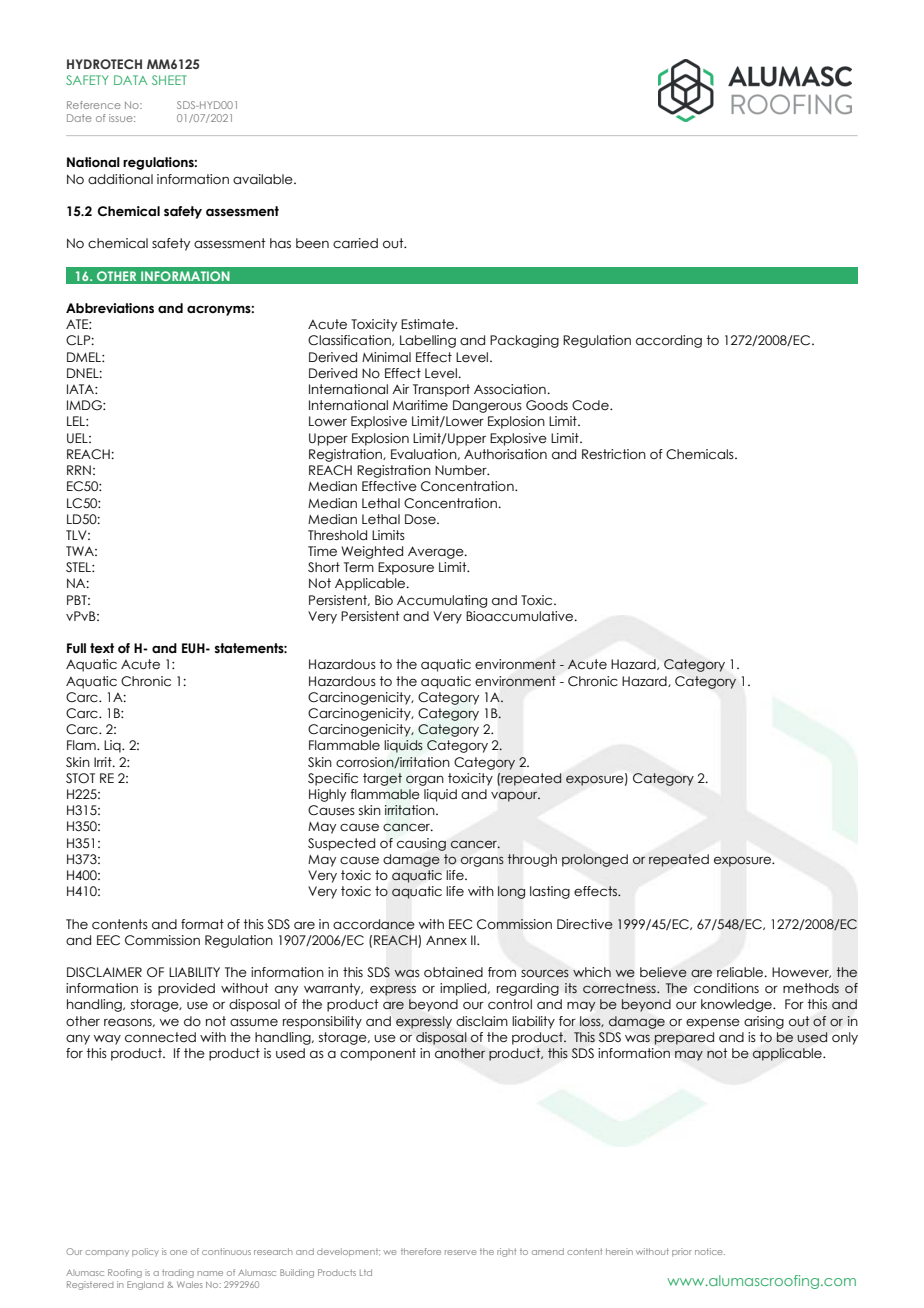 This screenshot has width=924, height=1308. Describe the element at coordinates (461, 1252) in the screenshot. I see `reserve` at that location.
